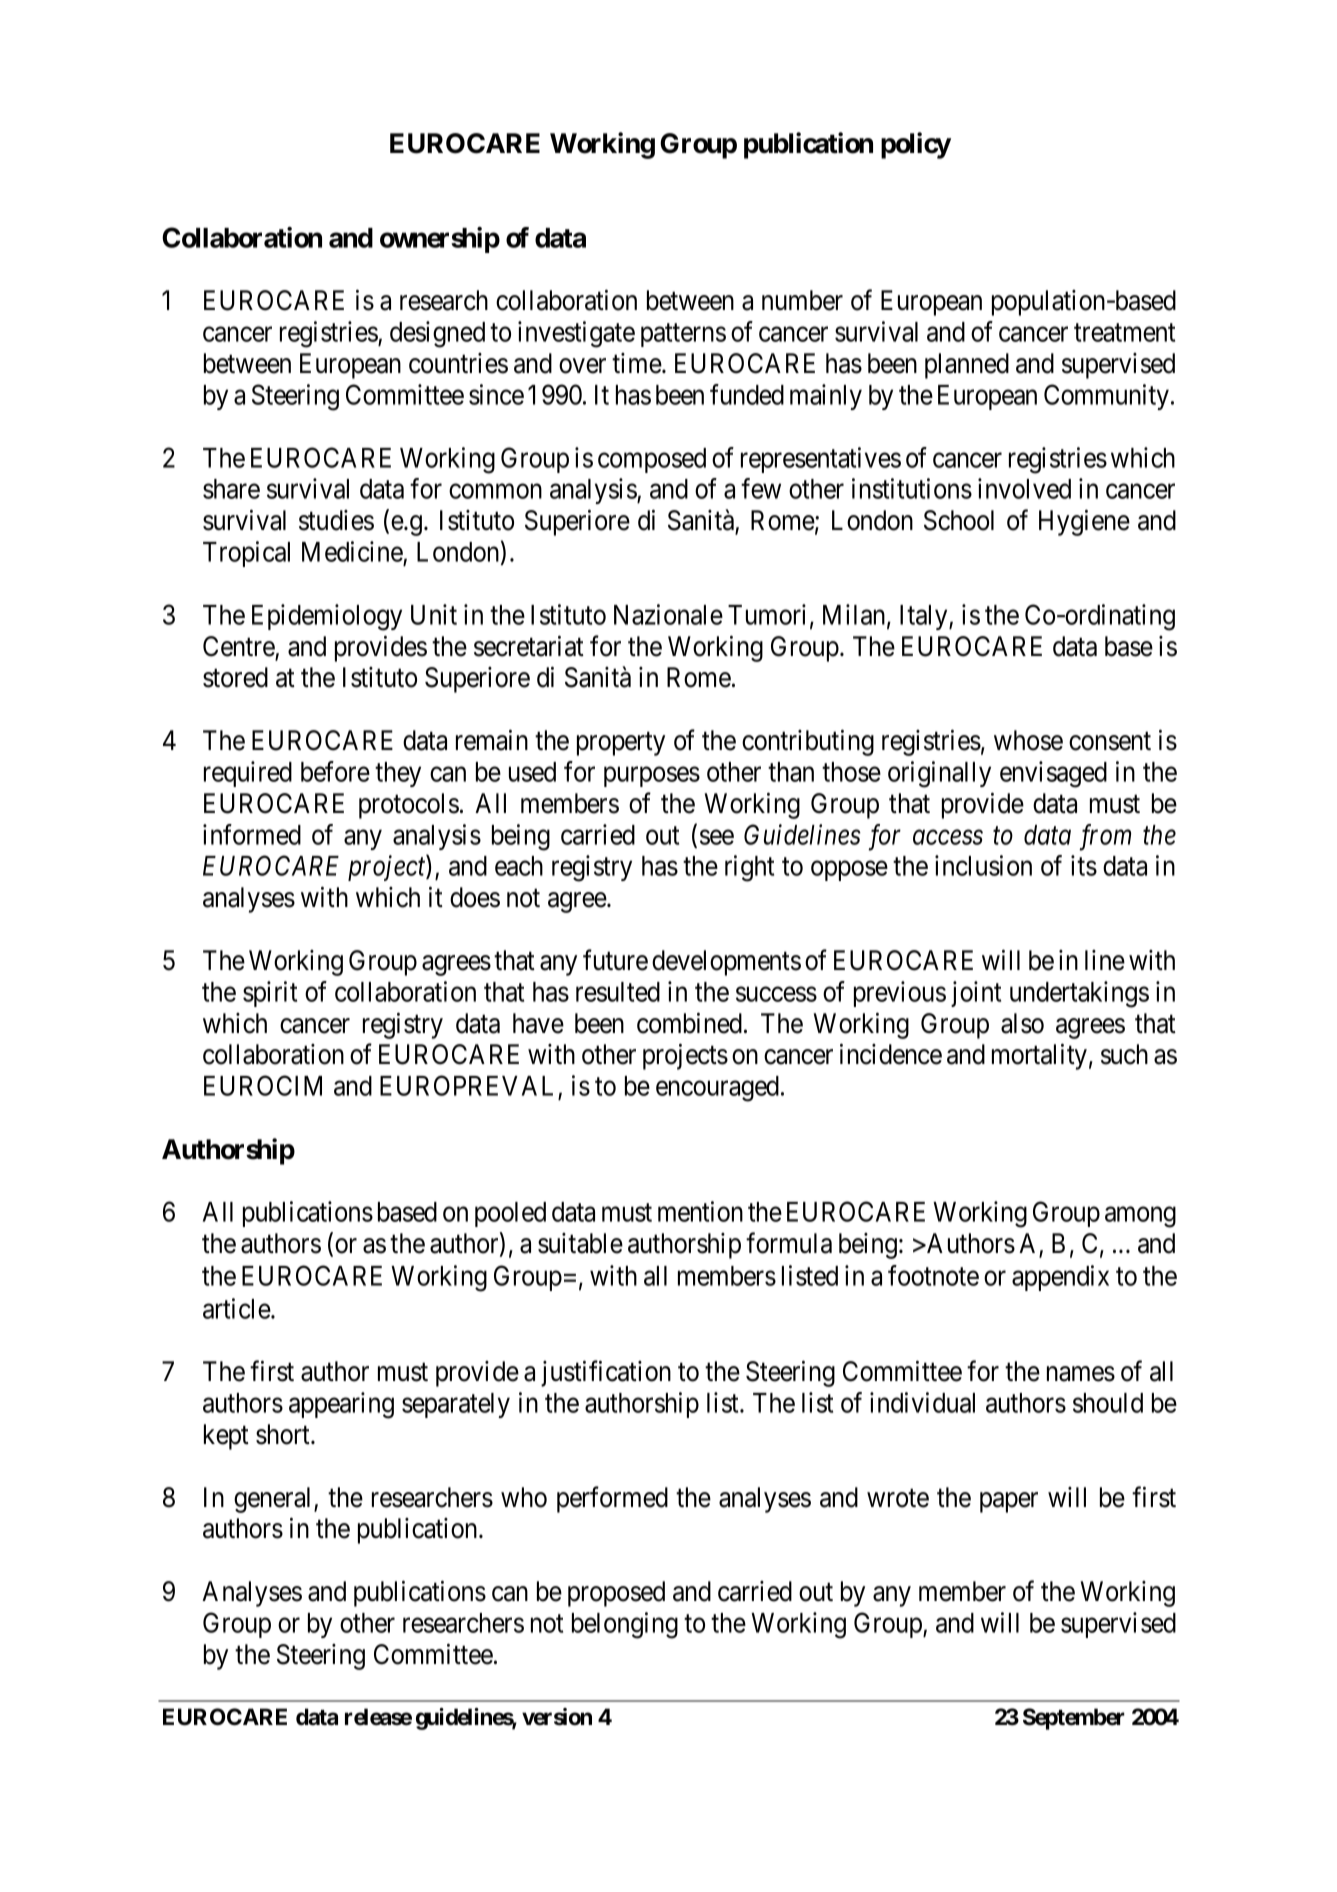 The width and height of the page is (1337, 1892). Describe the element at coordinates (916, 145) in the page. I see `policy` at that location.
